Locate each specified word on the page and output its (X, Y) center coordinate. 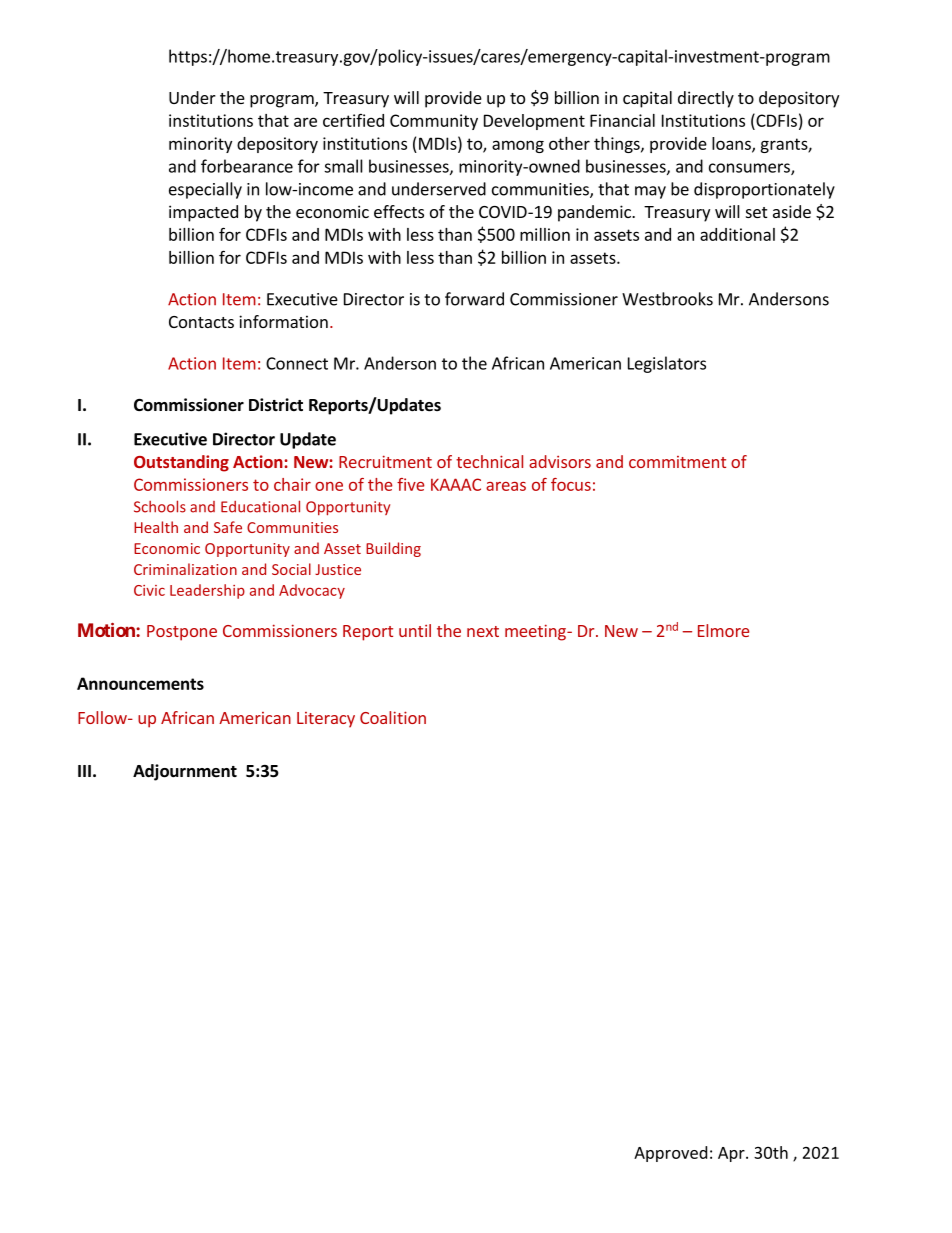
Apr (732, 1154)
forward (474, 299)
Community (434, 122)
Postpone (182, 633)
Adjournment (185, 772)
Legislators (667, 364)
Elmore (723, 630)
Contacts (201, 322)
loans (732, 144)
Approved (670, 1154)
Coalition (393, 717)
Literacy (326, 720)
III (84, 771)
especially (205, 190)
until (415, 630)
